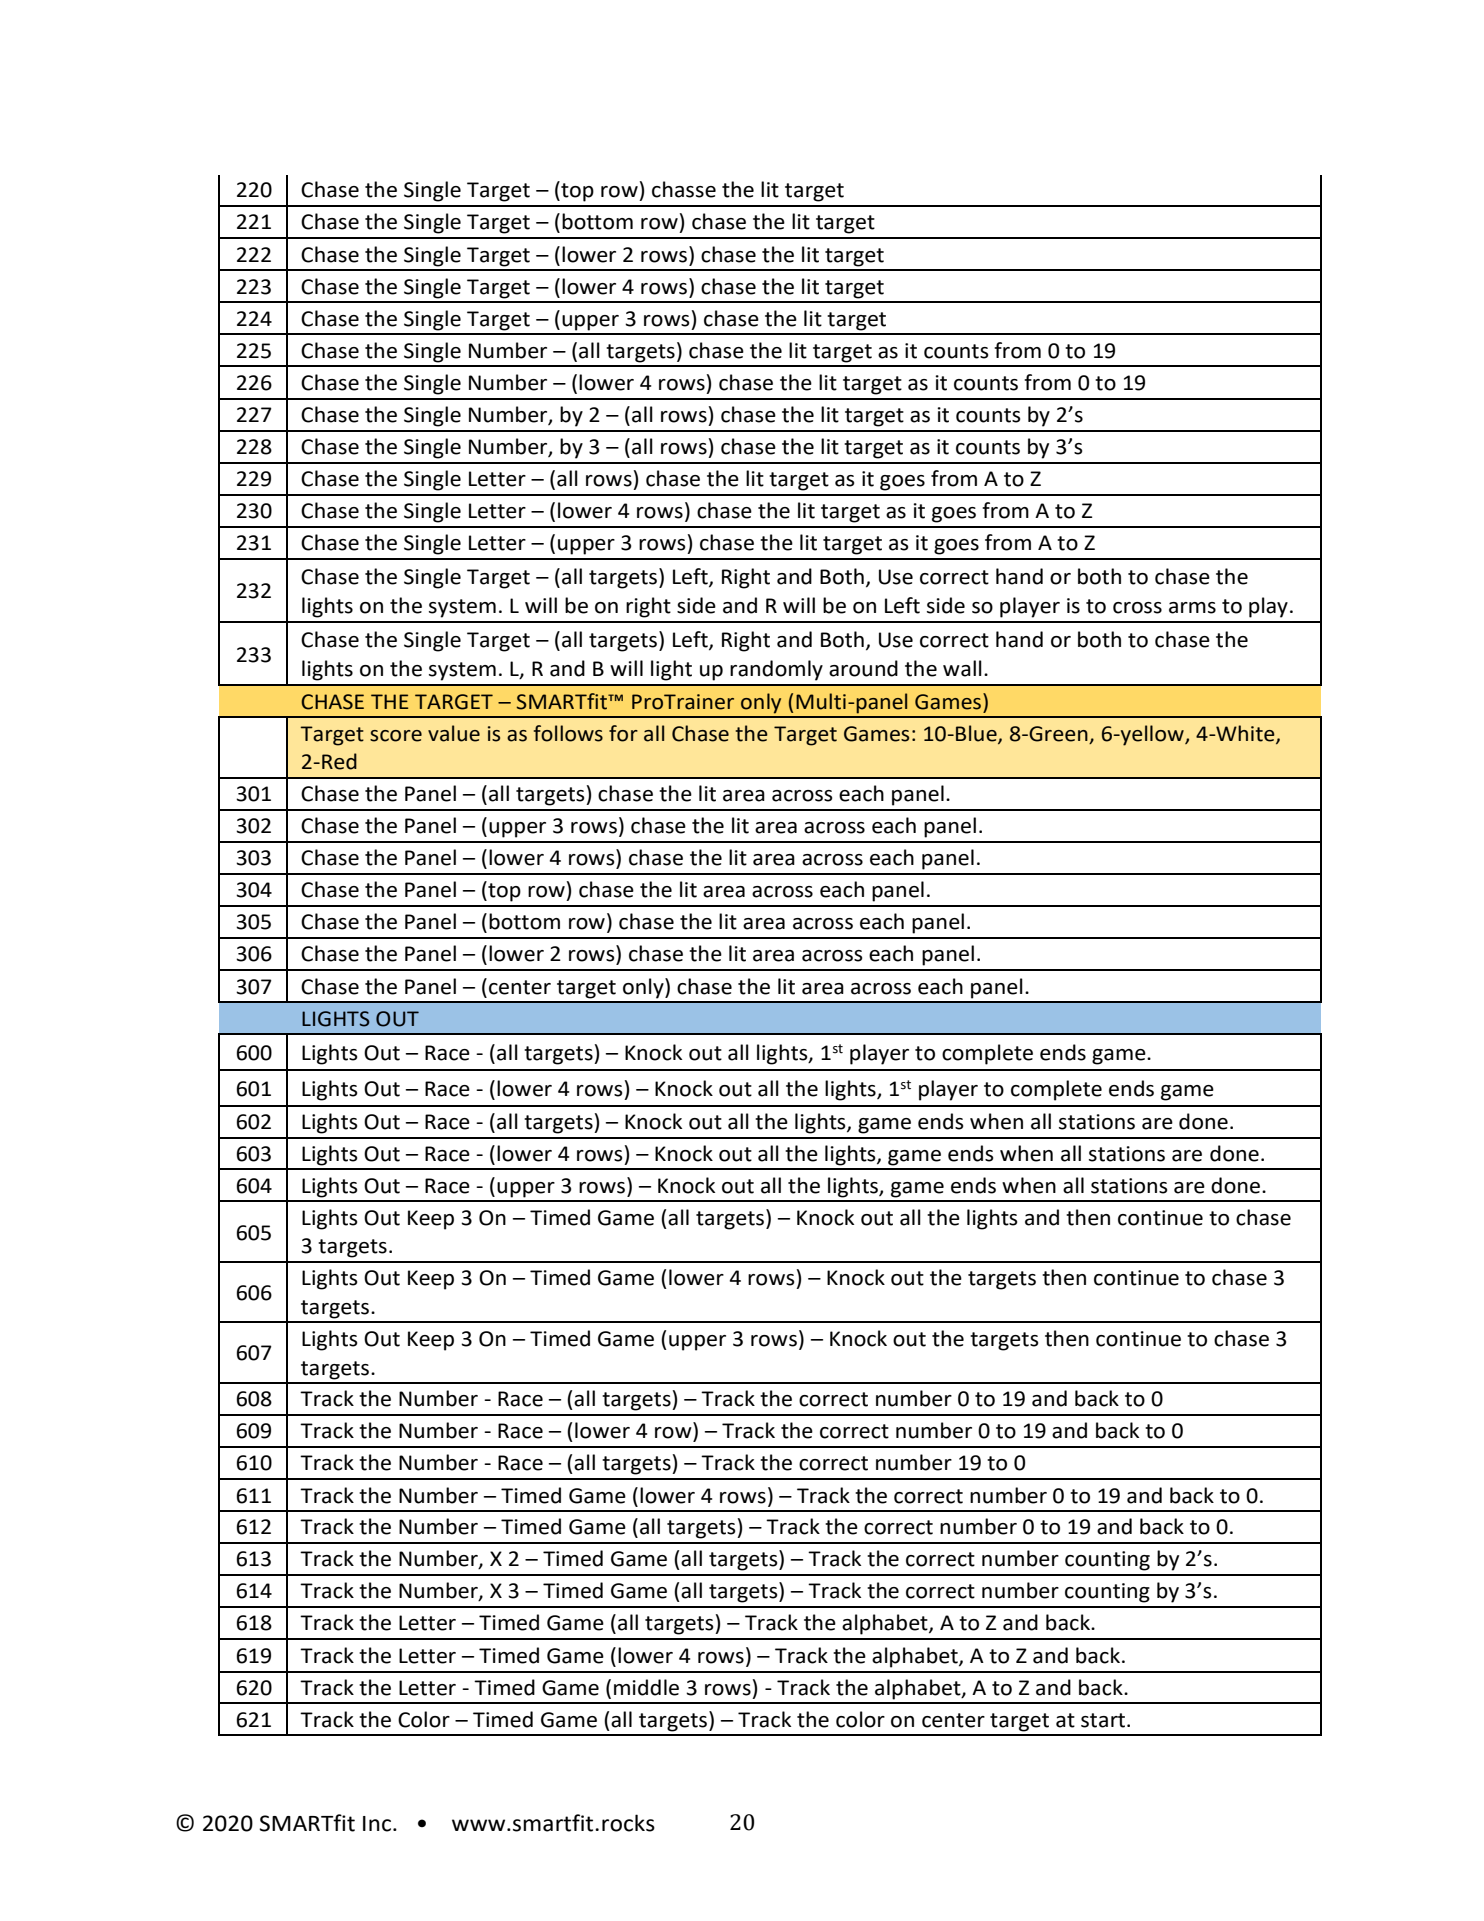  I want to click on value, so click(454, 733).
